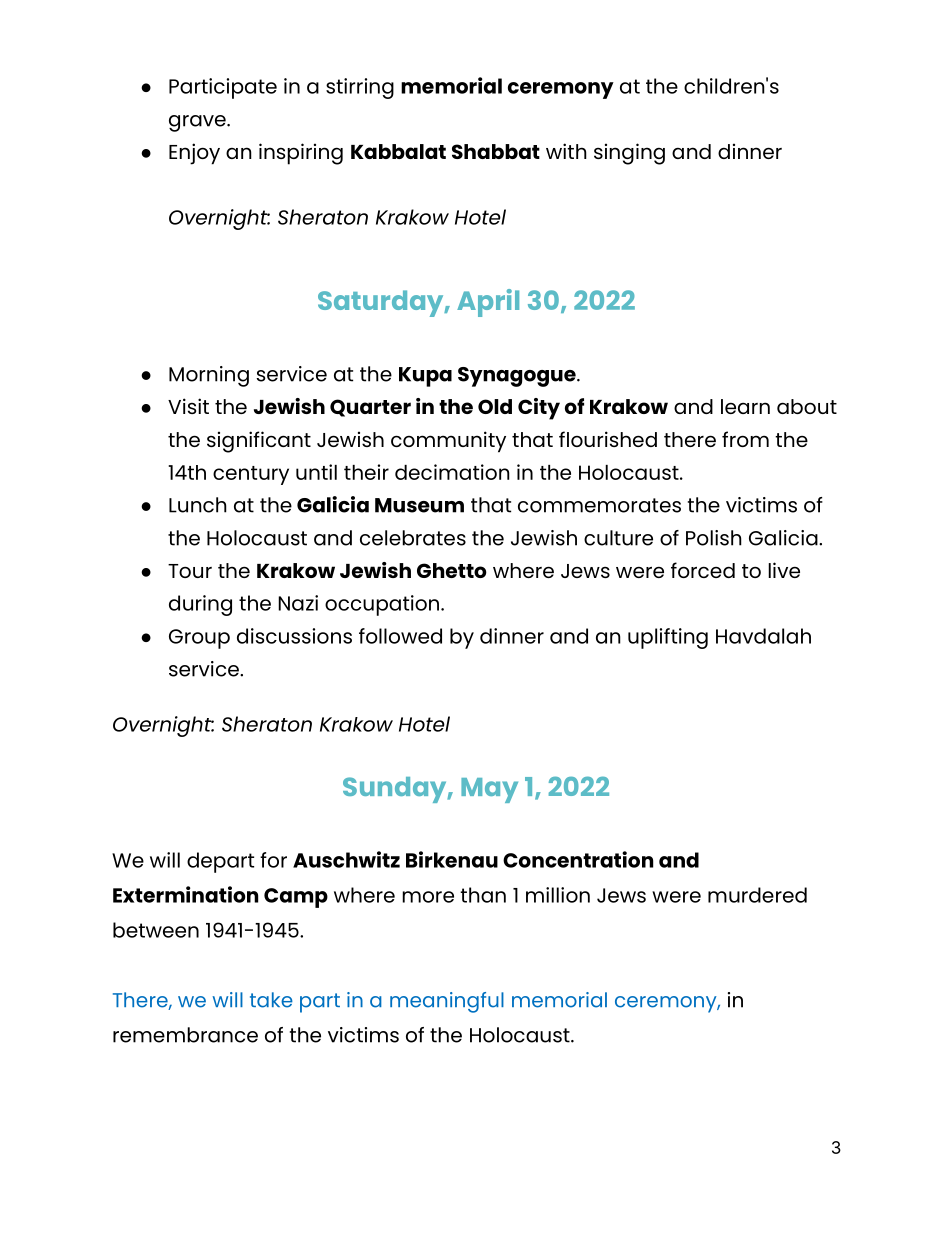 This document has height=1233, width=952. Describe the element at coordinates (198, 123) in the document. I see `grave` at that location.
